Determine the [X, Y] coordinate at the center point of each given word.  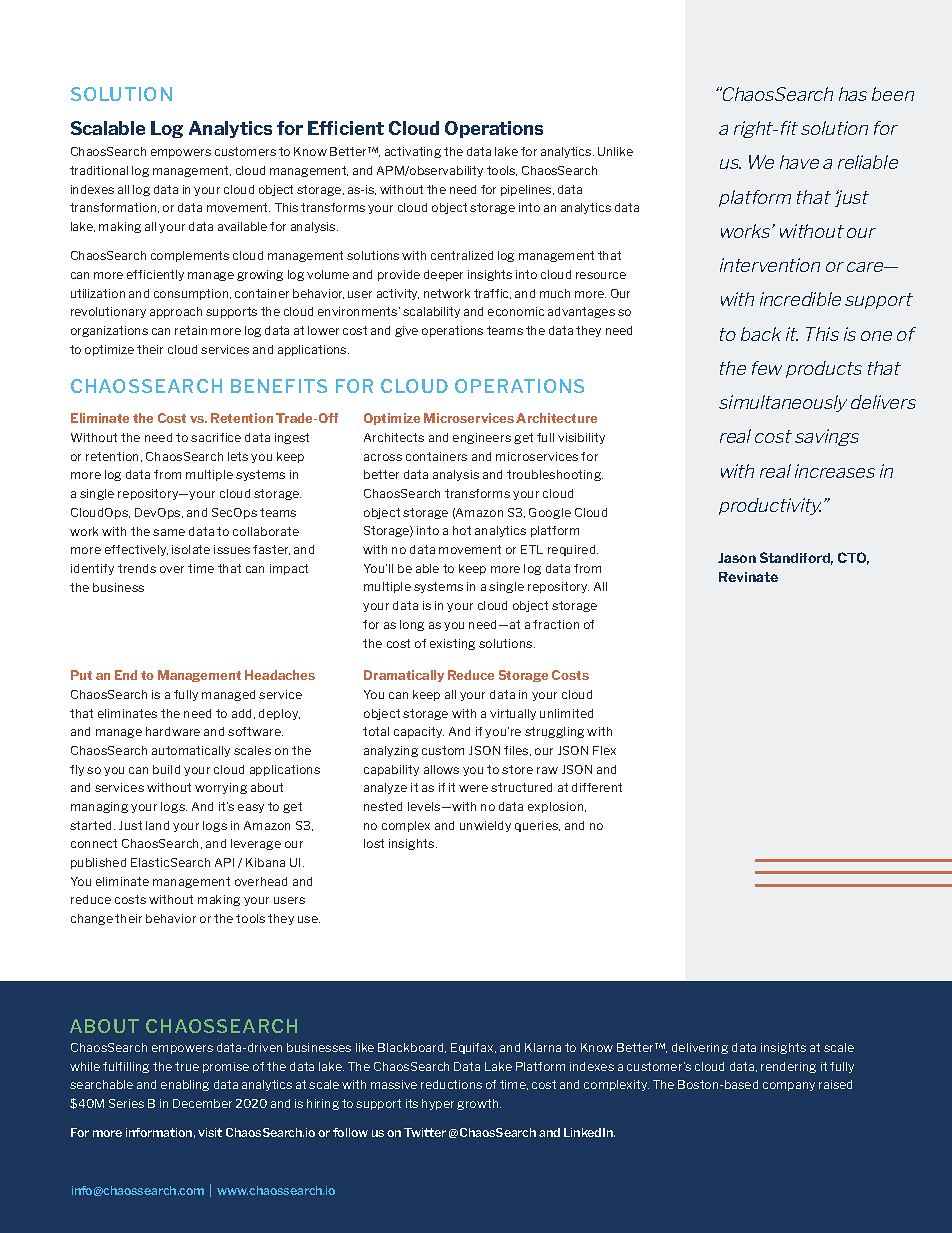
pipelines [527, 190]
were [473, 788]
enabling [185, 1085]
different [597, 787]
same [169, 532]
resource [601, 275]
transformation [114, 208]
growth [479, 1104]
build [166, 769]
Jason [737, 558]
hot [462, 530]
